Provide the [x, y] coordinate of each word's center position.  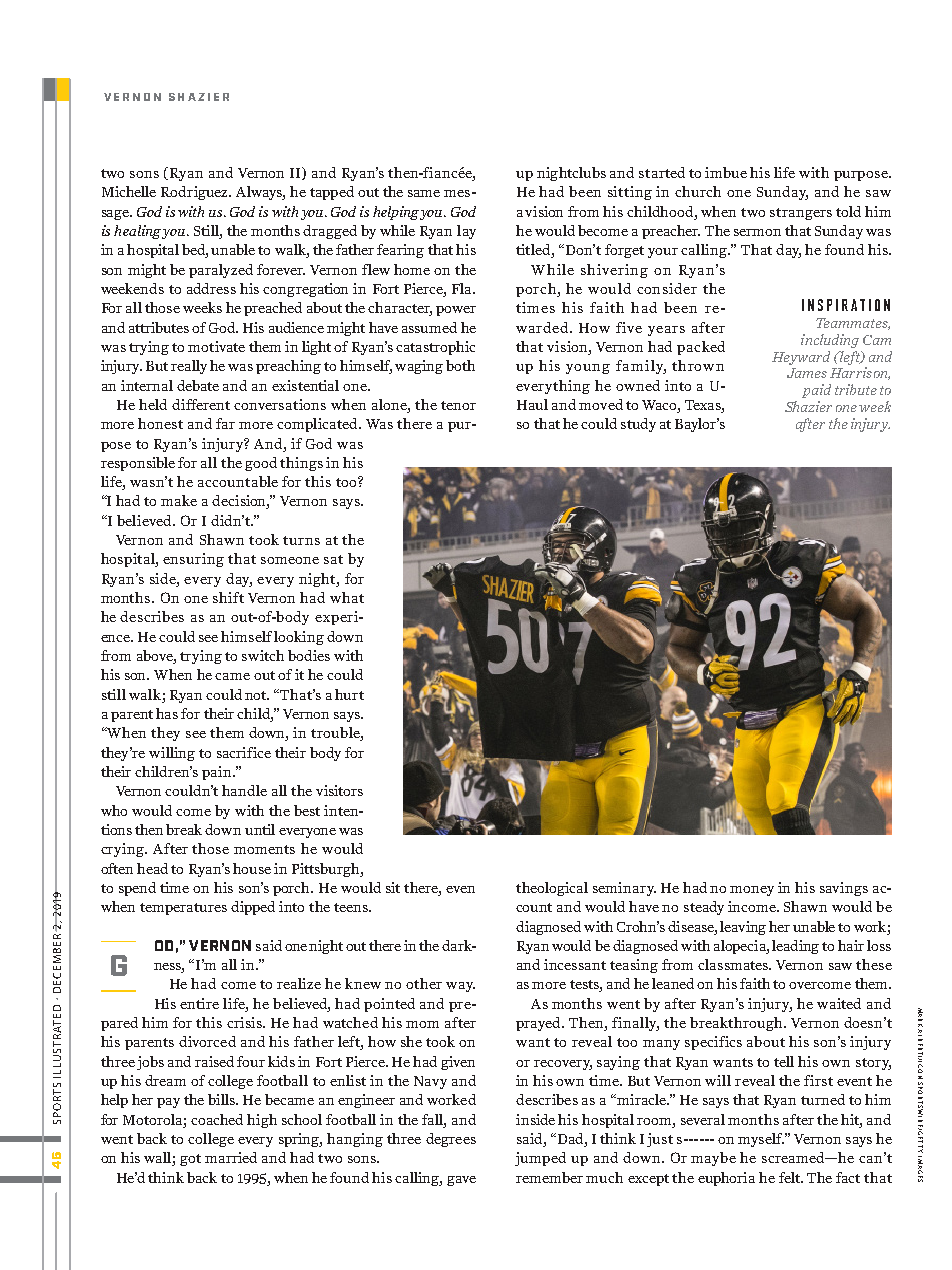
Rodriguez [196, 193]
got [190, 1160]
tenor [458, 405]
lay [466, 232]
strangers [801, 214]
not [257, 695]
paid [816, 391]
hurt [349, 694]
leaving [743, 928]
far [225, 423]
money [752, 891]
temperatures [183, 909]
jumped [540, 1159]
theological [552, 889]
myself [761, 1140]
